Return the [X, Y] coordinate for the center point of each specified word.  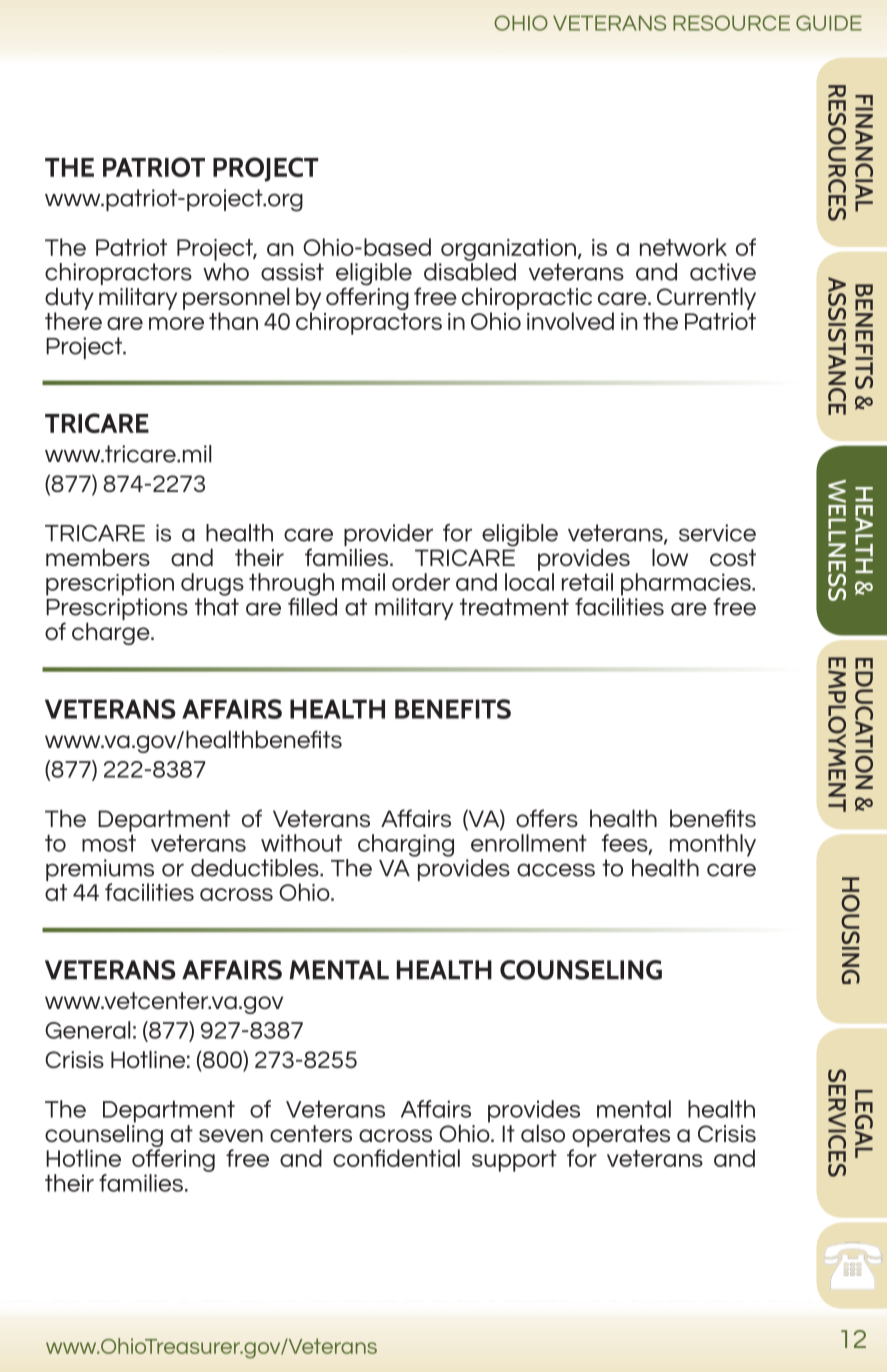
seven [231, 1135]
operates [621, 1136]
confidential [396, 1158]
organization [508, 250]
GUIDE [829, 23]
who [226, 272]
